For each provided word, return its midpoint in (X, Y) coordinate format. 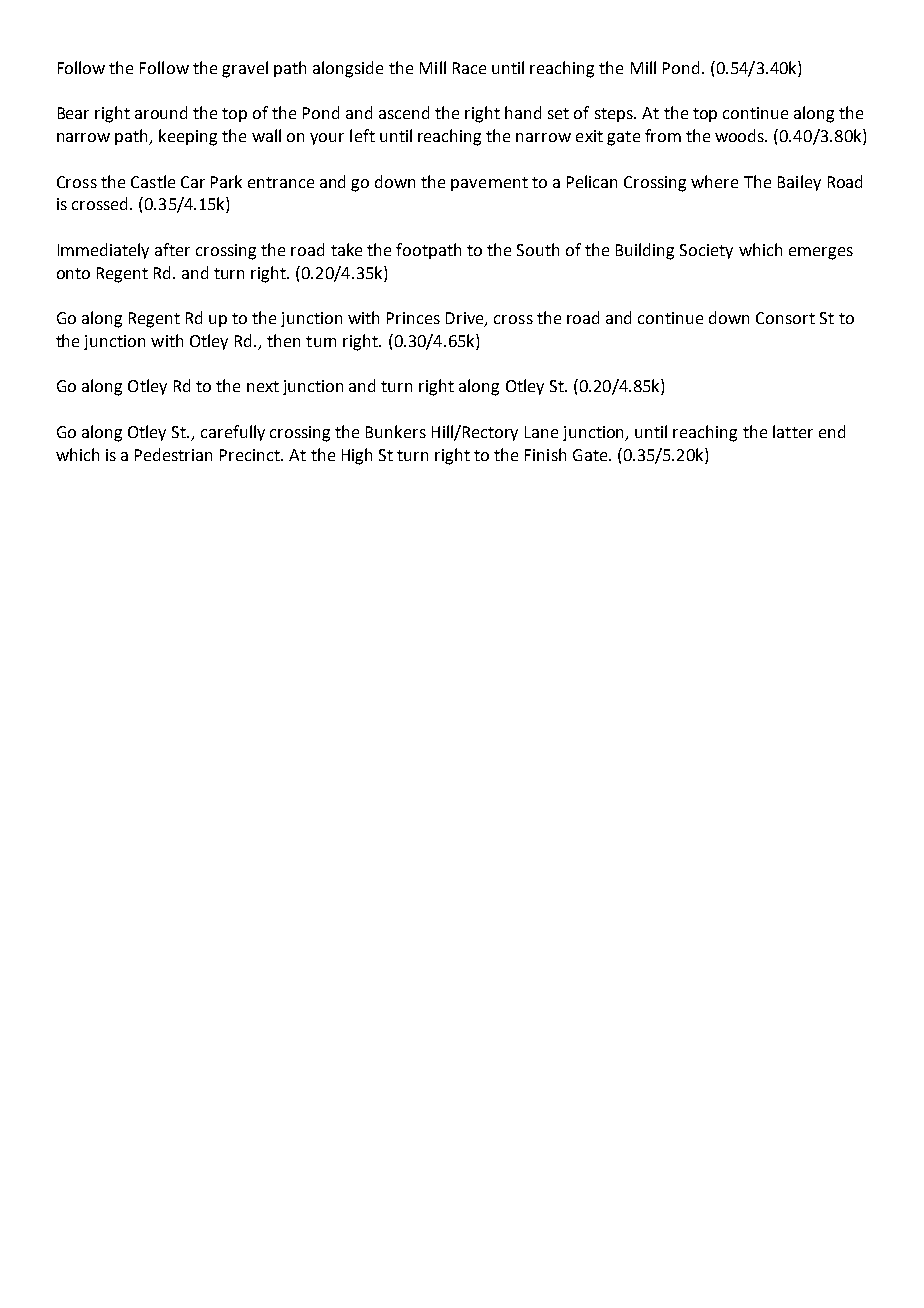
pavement (489, 184)
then (283, 340)
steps (615, 115)
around (161, 112)
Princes (413, 318)
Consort (785, 318)
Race (469, 68)
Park (226, 181)
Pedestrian (173, 454)
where (714, 181)
